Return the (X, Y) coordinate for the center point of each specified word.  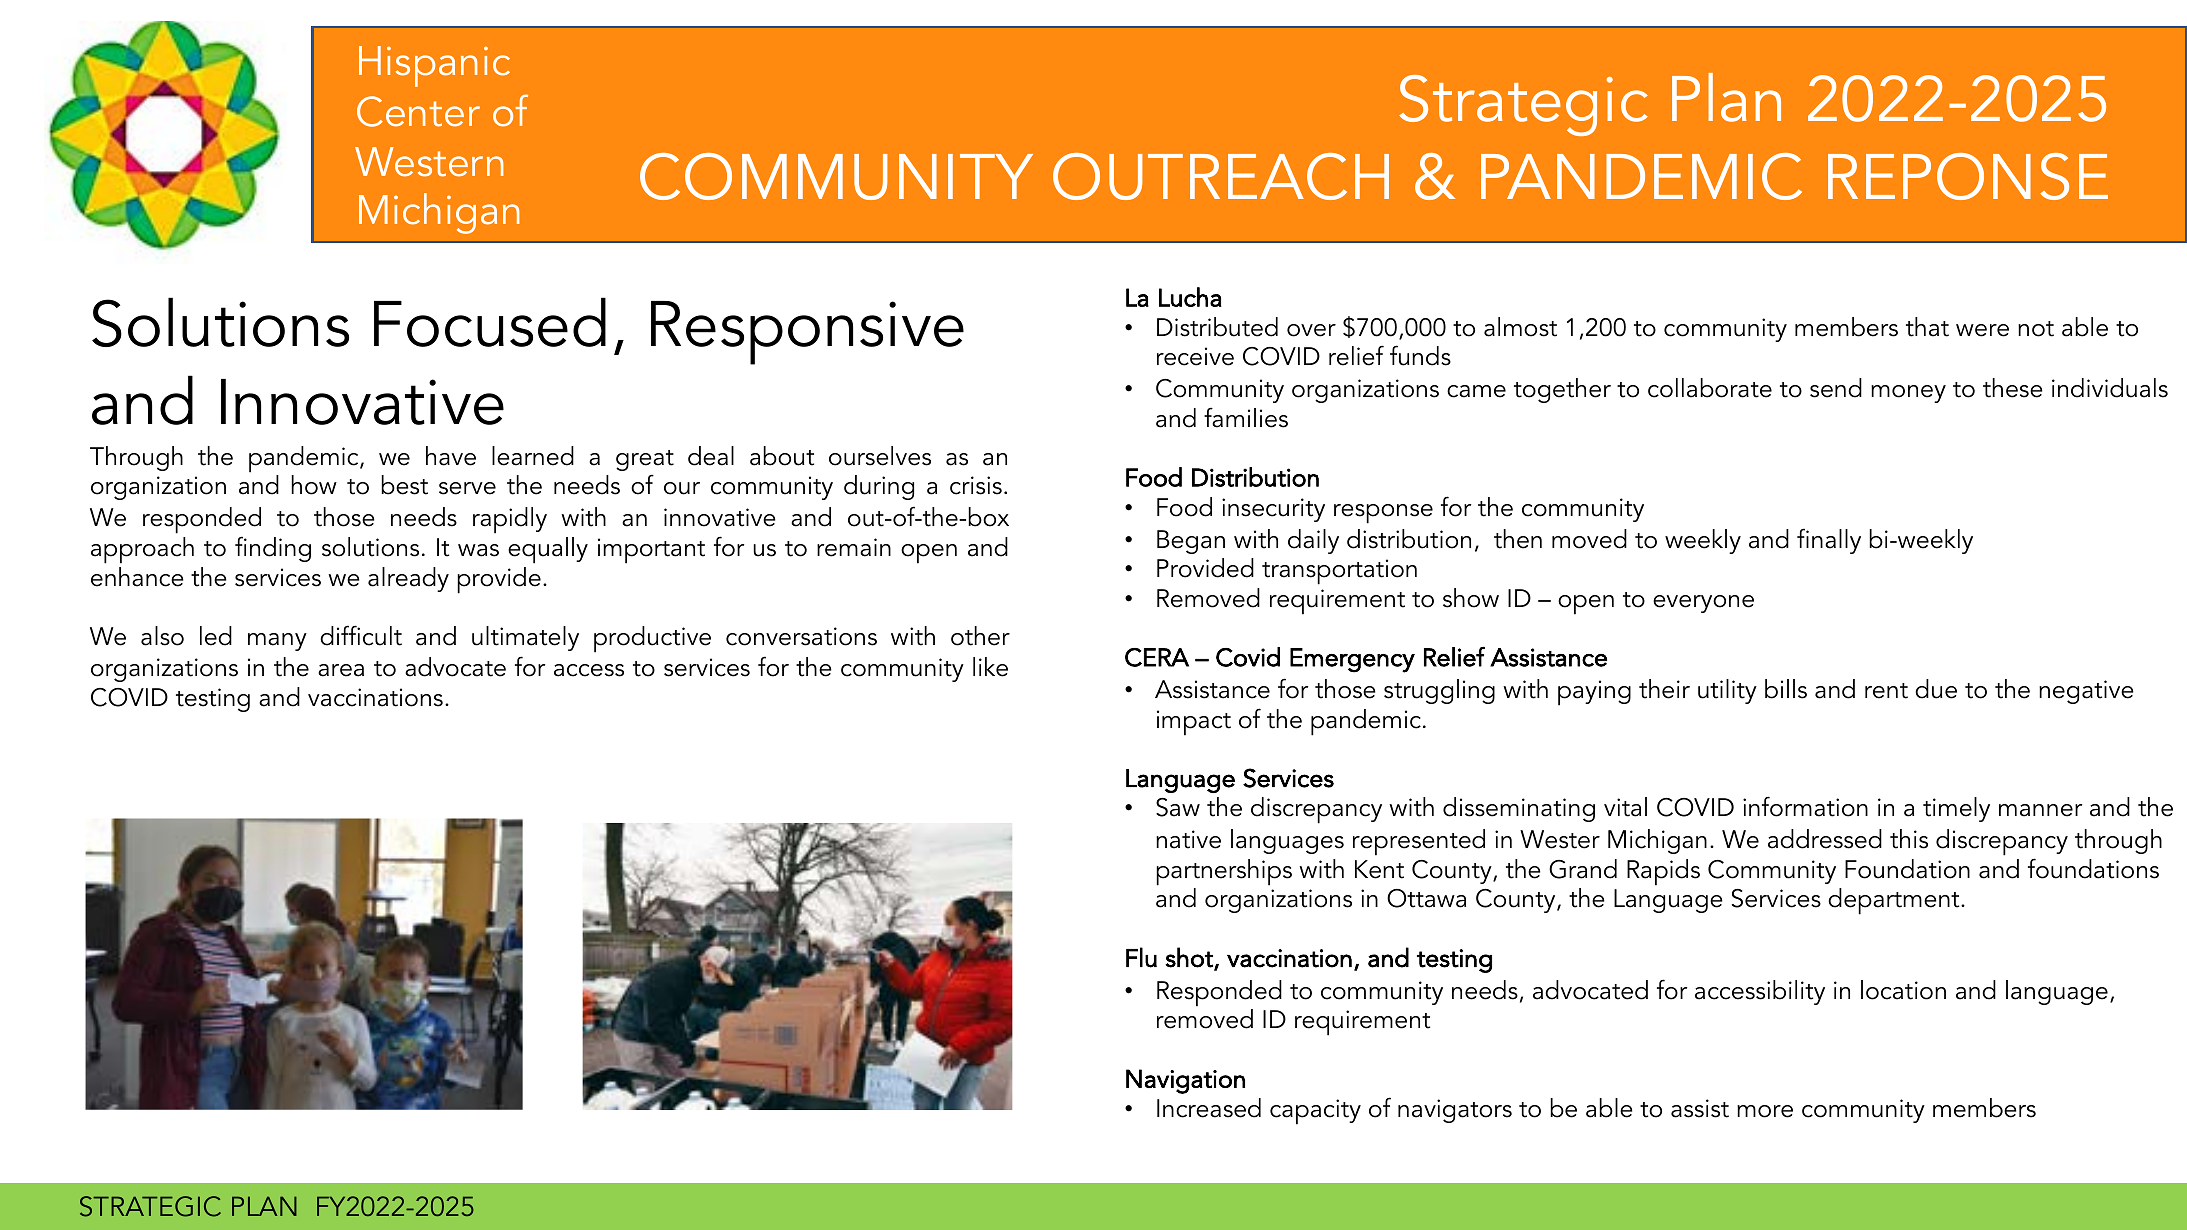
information (1805, 806)
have (451, 456)
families (1246, 417)
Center (418, 111)
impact (1194, 723)
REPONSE (1968, 176)
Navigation (1185, 1081)
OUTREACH (1221, 176)
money (1908, 394)
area (341, 670)
